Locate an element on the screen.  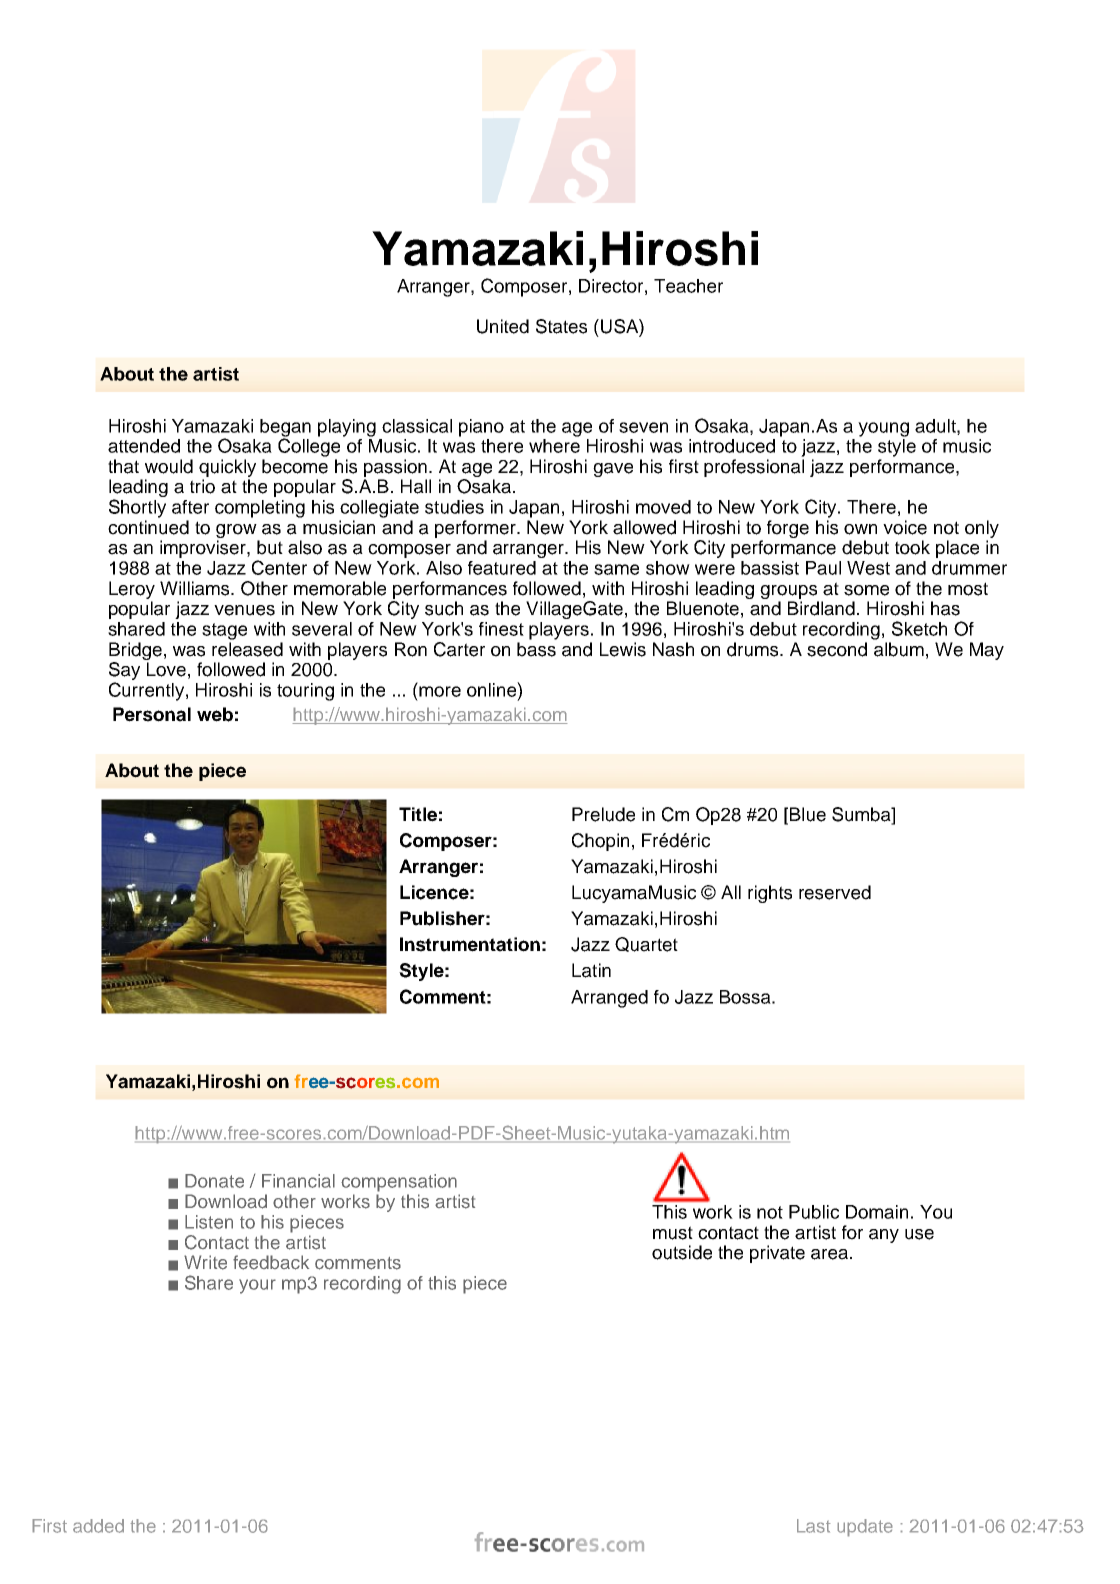
young is located at coordinates (883, 429).
